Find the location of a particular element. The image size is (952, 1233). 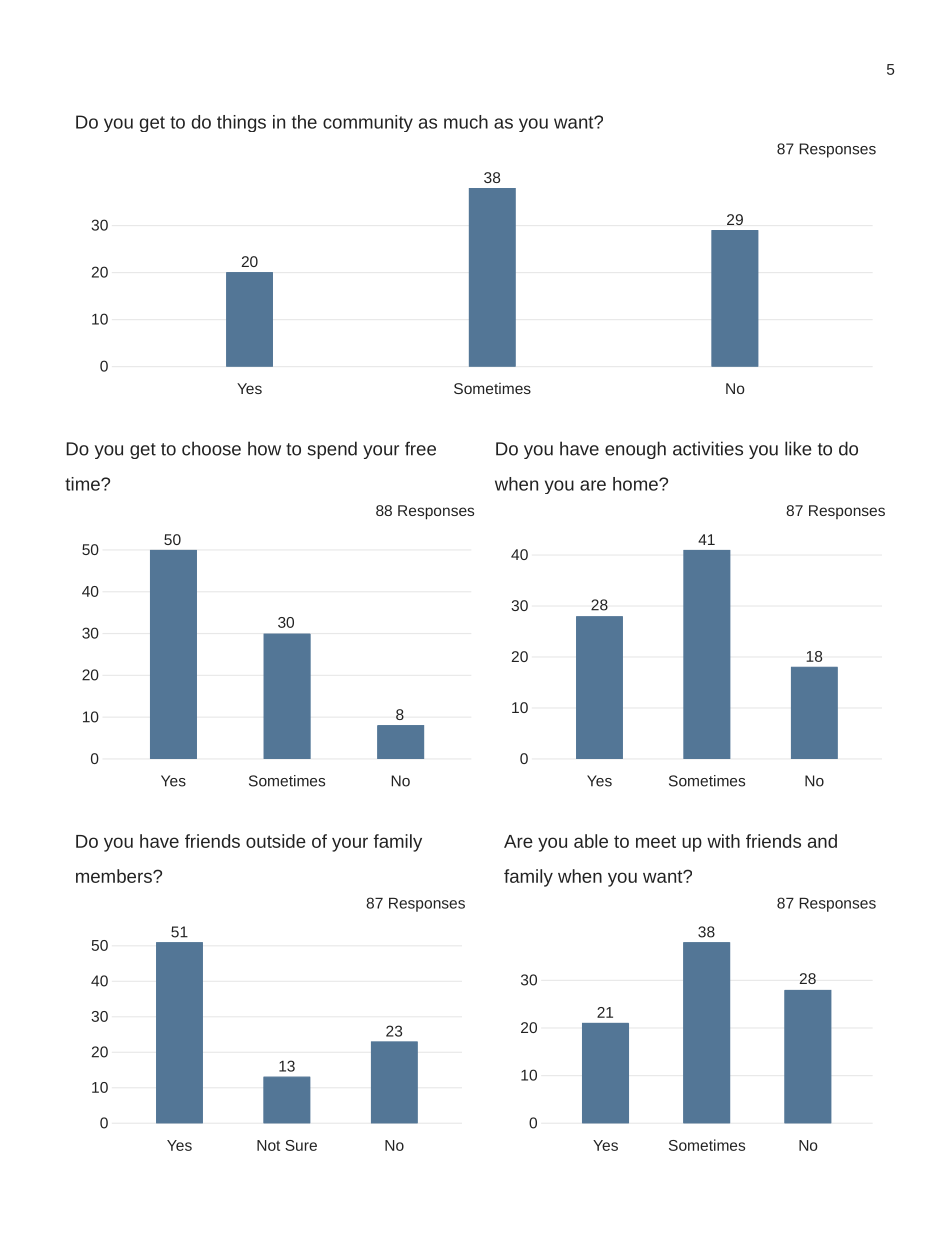

free is located at coordinates (420, 448).
